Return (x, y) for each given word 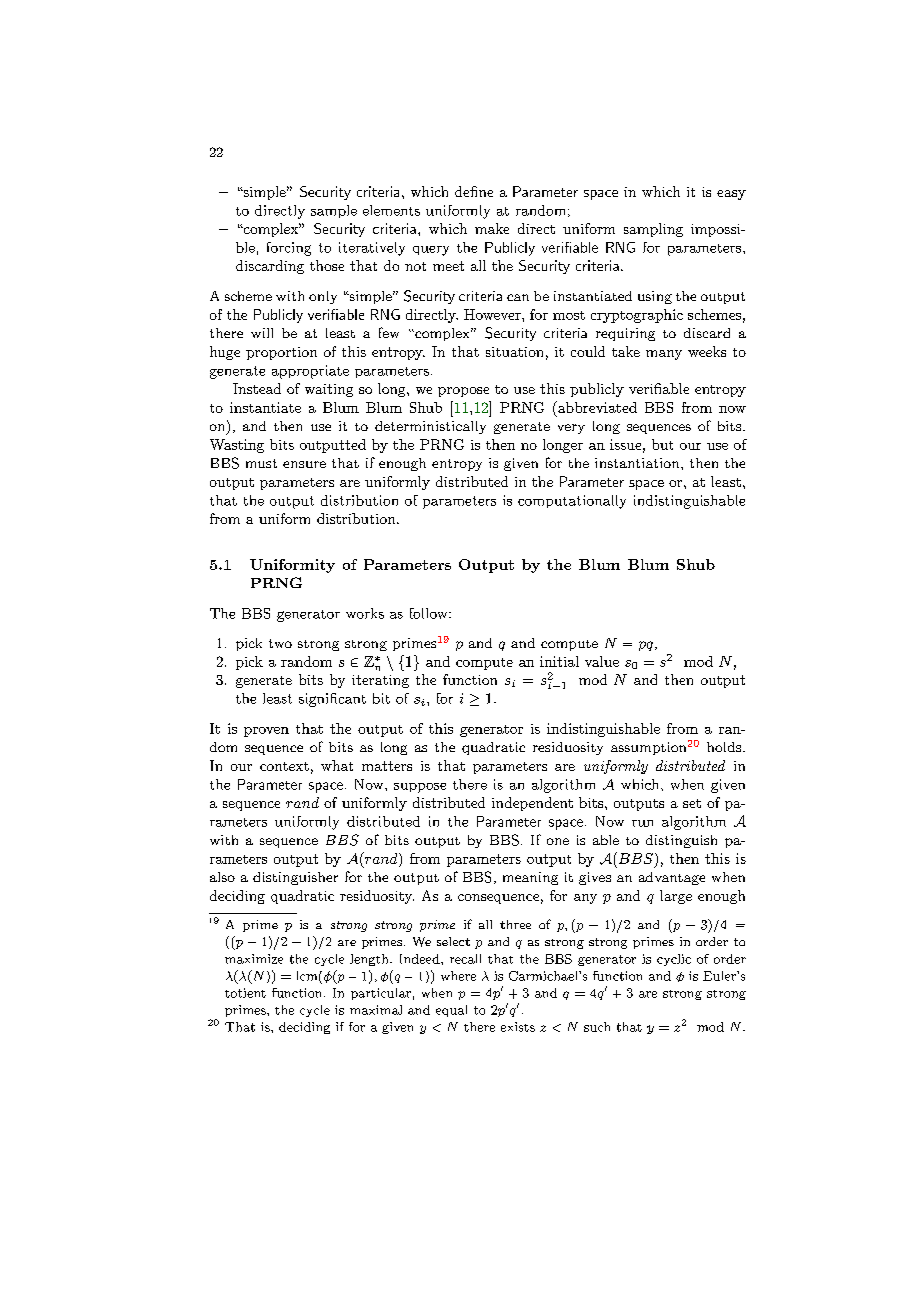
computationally (572, 502)
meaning (530, 878)
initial (559, 661)
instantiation (638, 463)
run (642, 823)
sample (334, 211)
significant (332, 700)
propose (463, 392)
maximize (254, 959)
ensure (304, 464)
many (664, 355)
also (222, 877)
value (602, 661)
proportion (281, 353)
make (492, 228)
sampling (653, 230)
